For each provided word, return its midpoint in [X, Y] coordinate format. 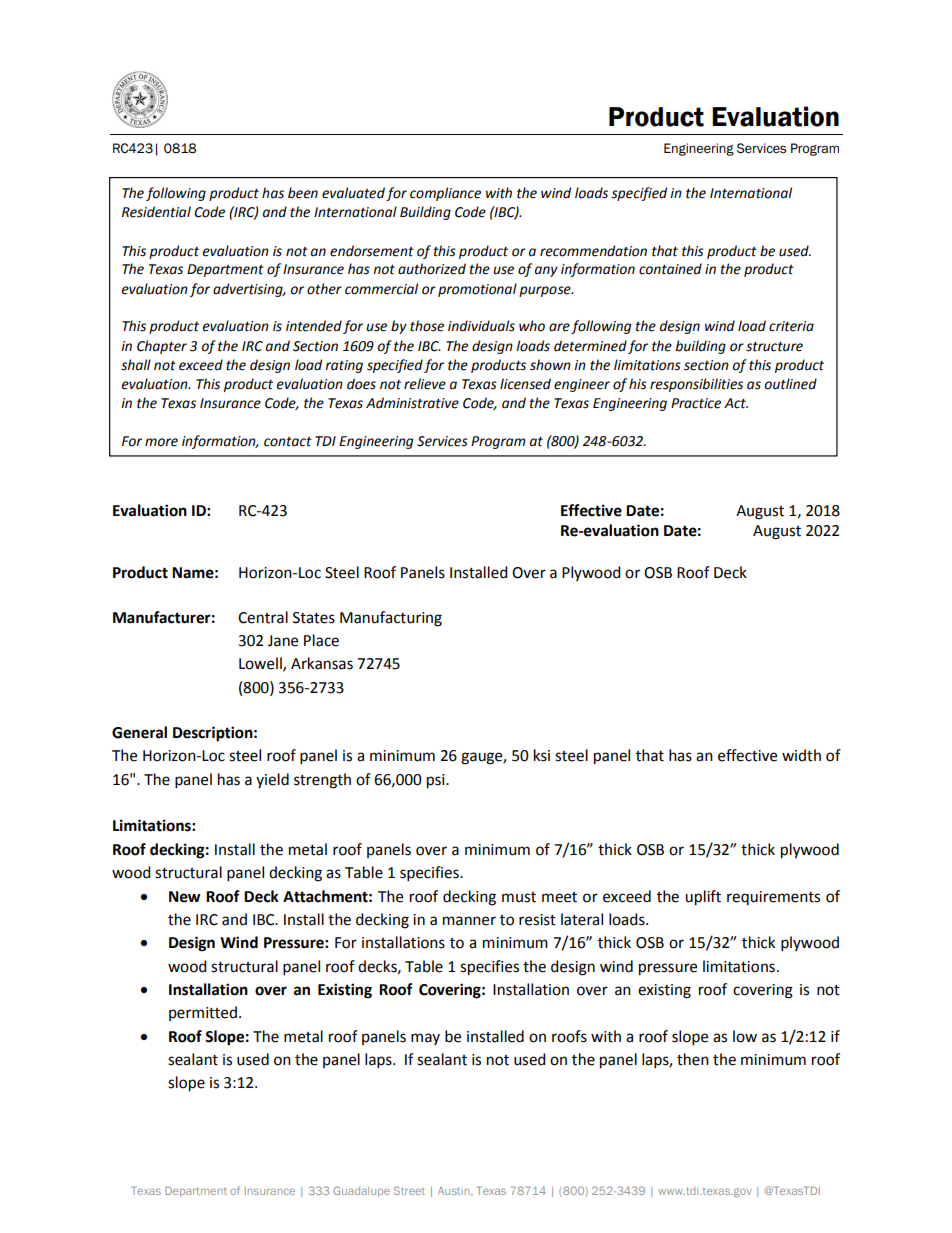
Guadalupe [361, 1191]
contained [670, 269]
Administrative [412, 403]
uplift [703, 898]
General [139, 732]
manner [469, 921]
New [185, 897]
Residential [156, 212]
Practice [696, 403]
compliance [445, 194]
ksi [542, 755]
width [801, 755]
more [161, 442]
